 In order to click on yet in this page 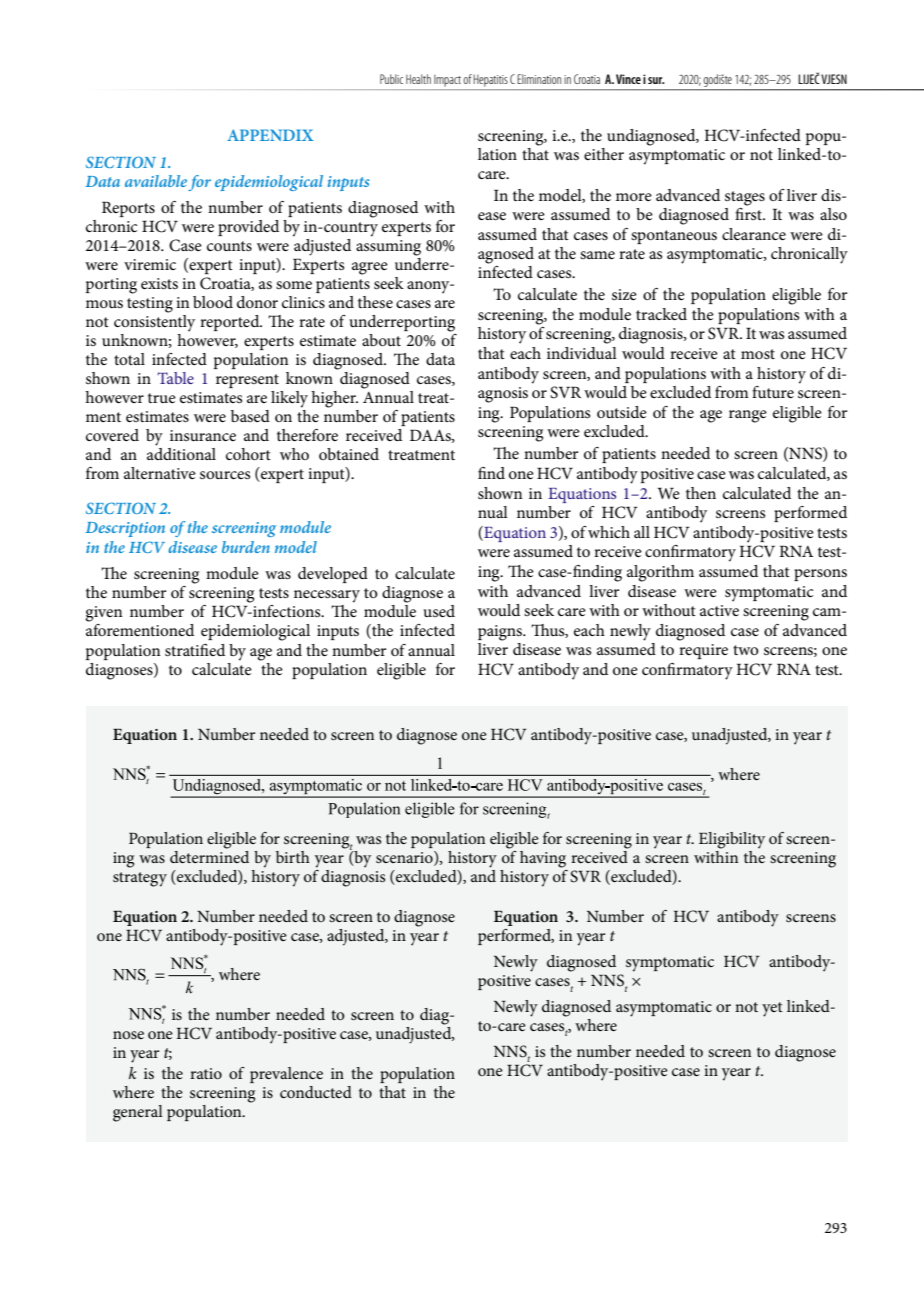, I will do `click(772, 1009)`.
